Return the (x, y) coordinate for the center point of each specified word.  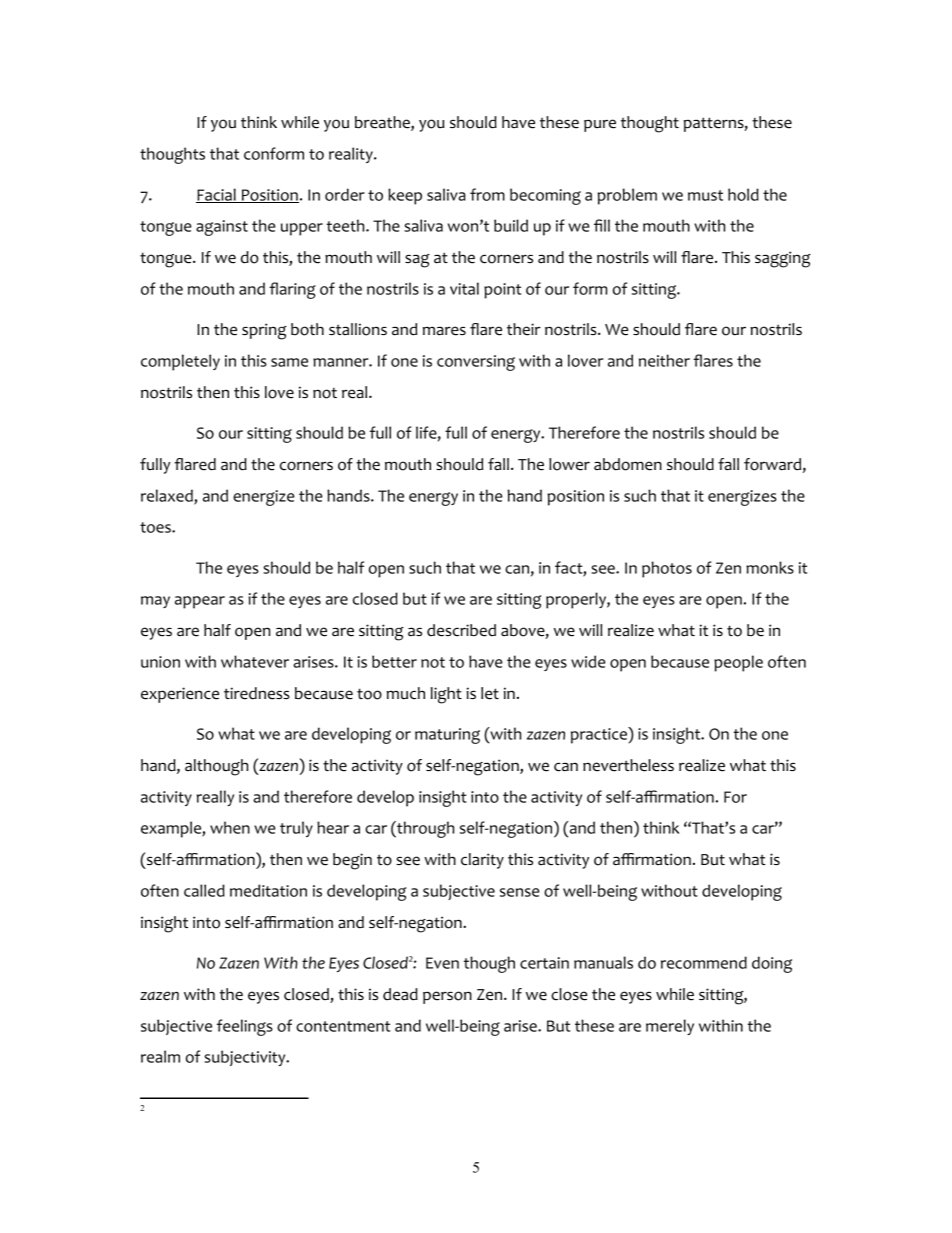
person (447, 997)
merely (670, 1027)
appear (200, 602)
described (461, 630)
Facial (217, 195)
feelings (245, 1027)
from (487, 194)
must (705, 195)
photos (667, 569)
